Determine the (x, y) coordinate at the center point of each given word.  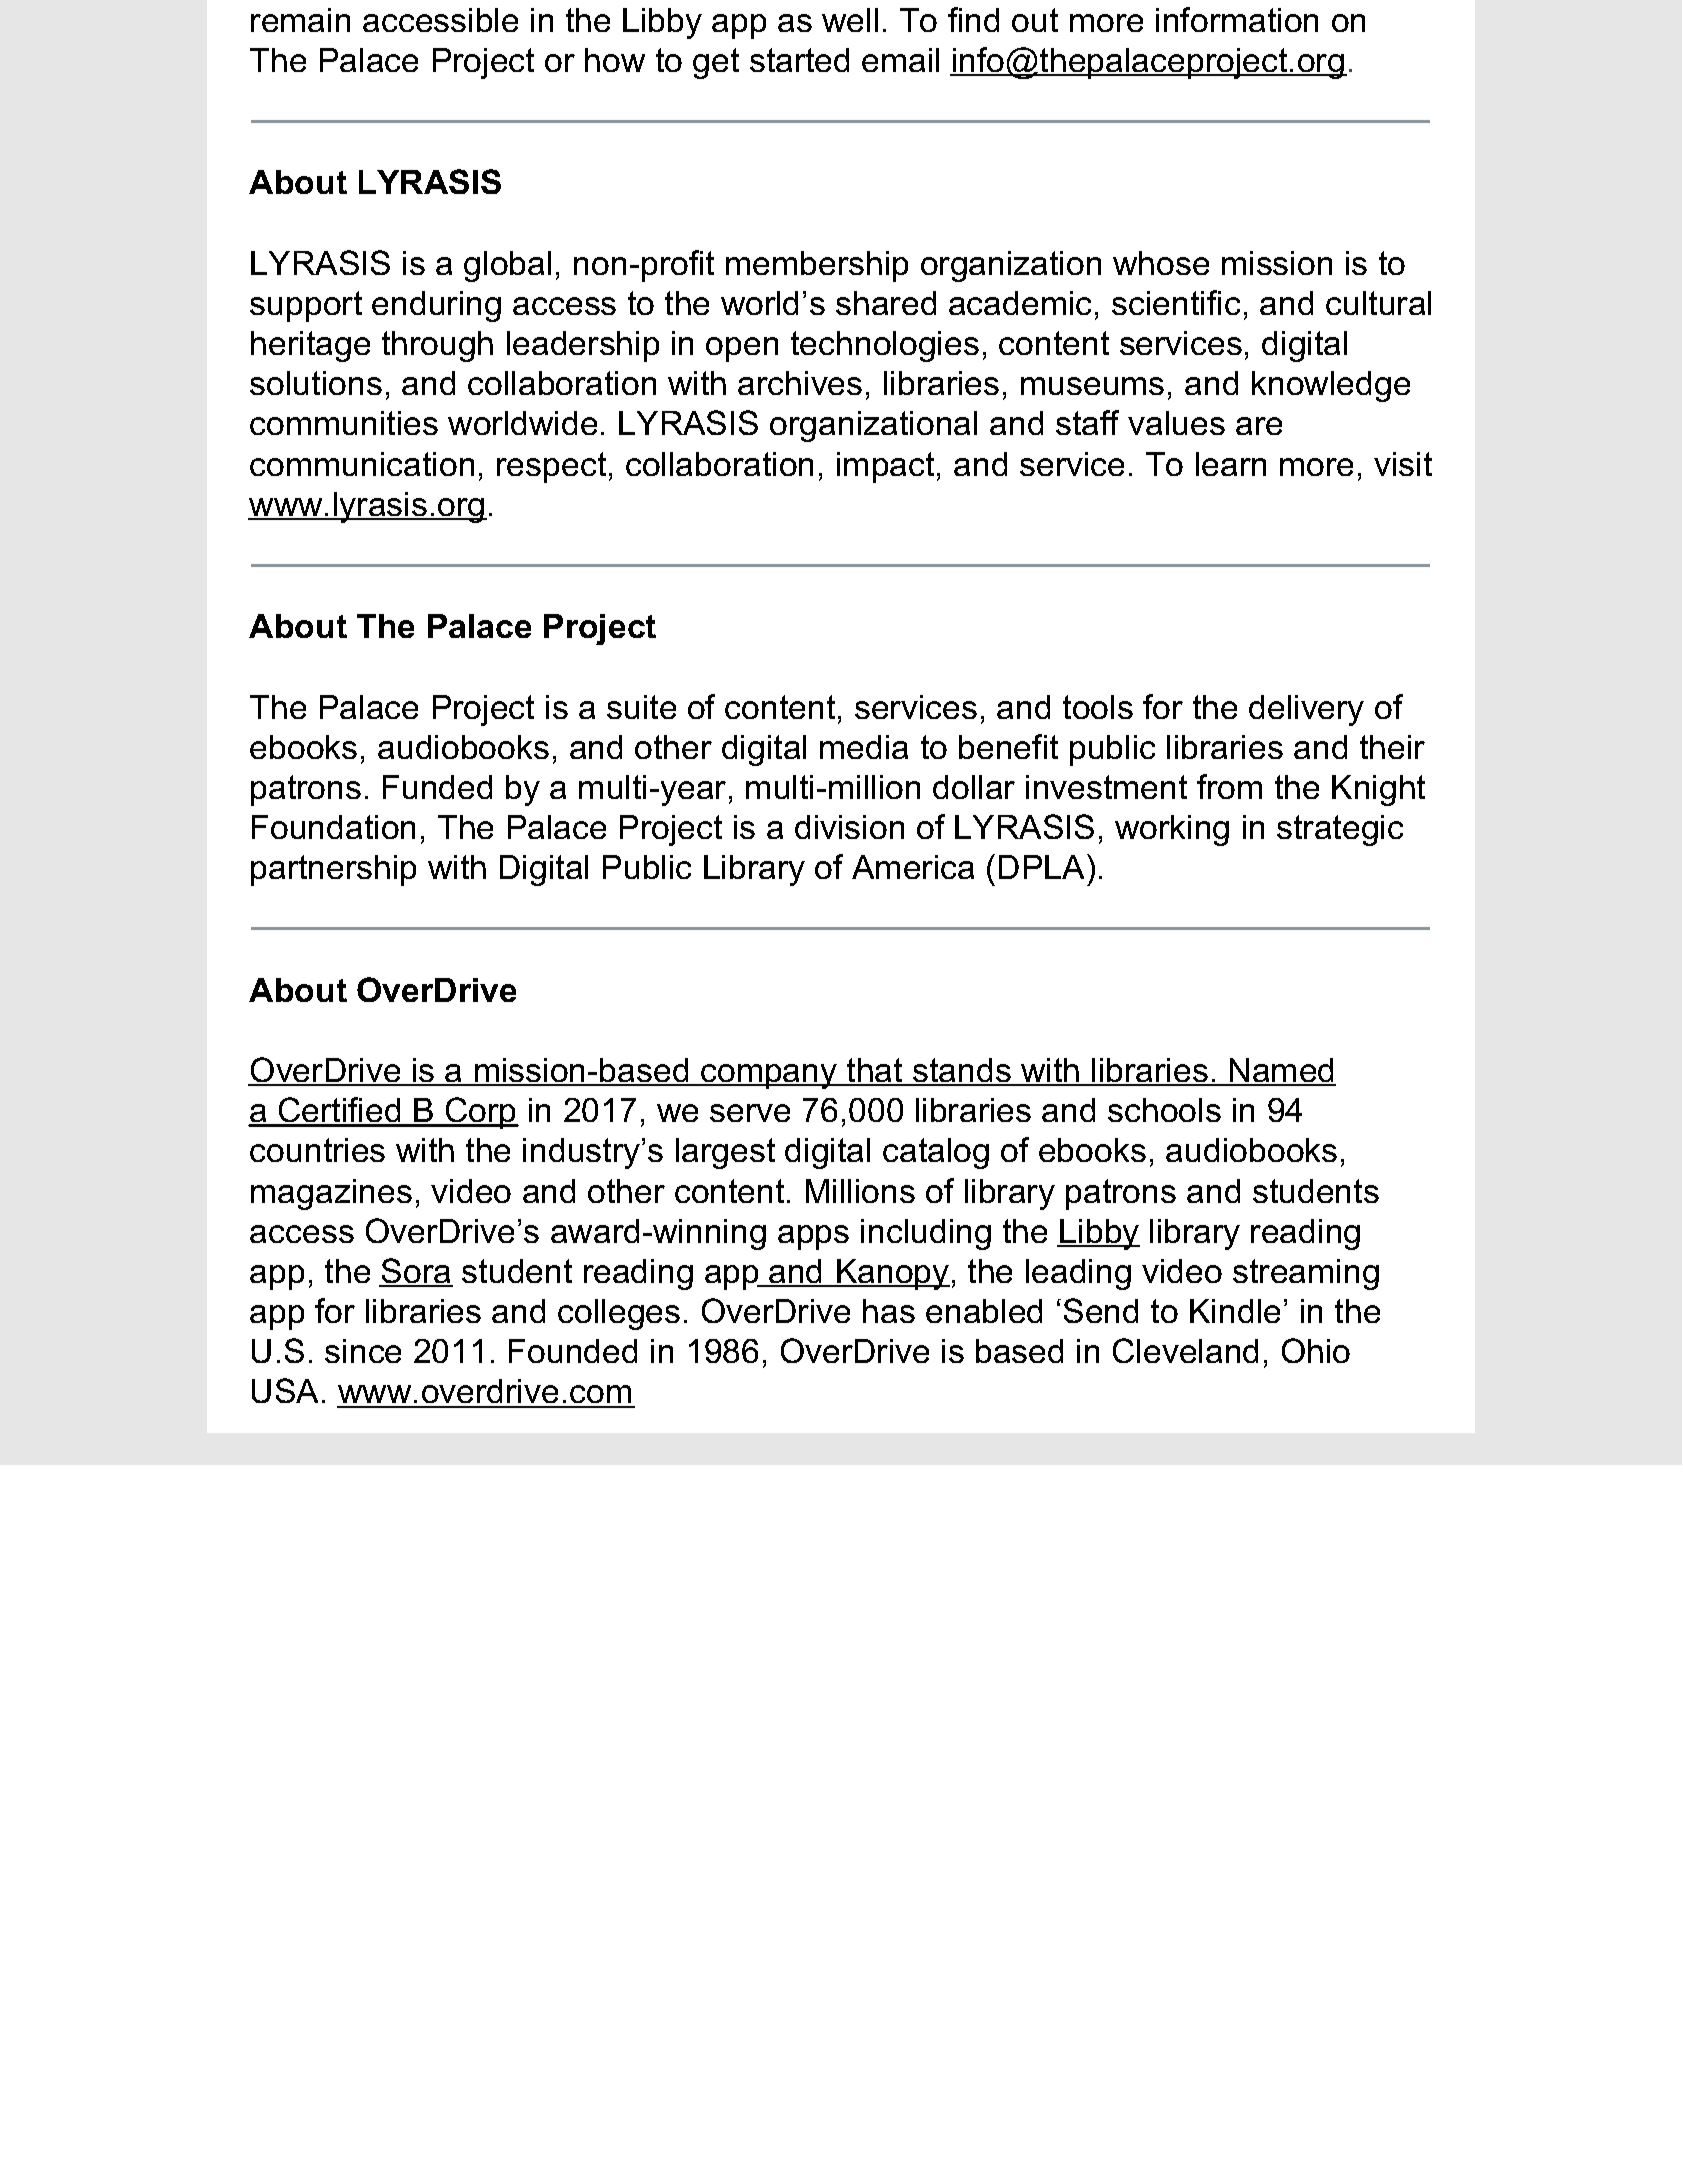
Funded (437, 787)
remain (300, 20)
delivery (1306, 710)
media (864, 747)
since (363, 1351)
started (799, 60)
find (973, 19)
